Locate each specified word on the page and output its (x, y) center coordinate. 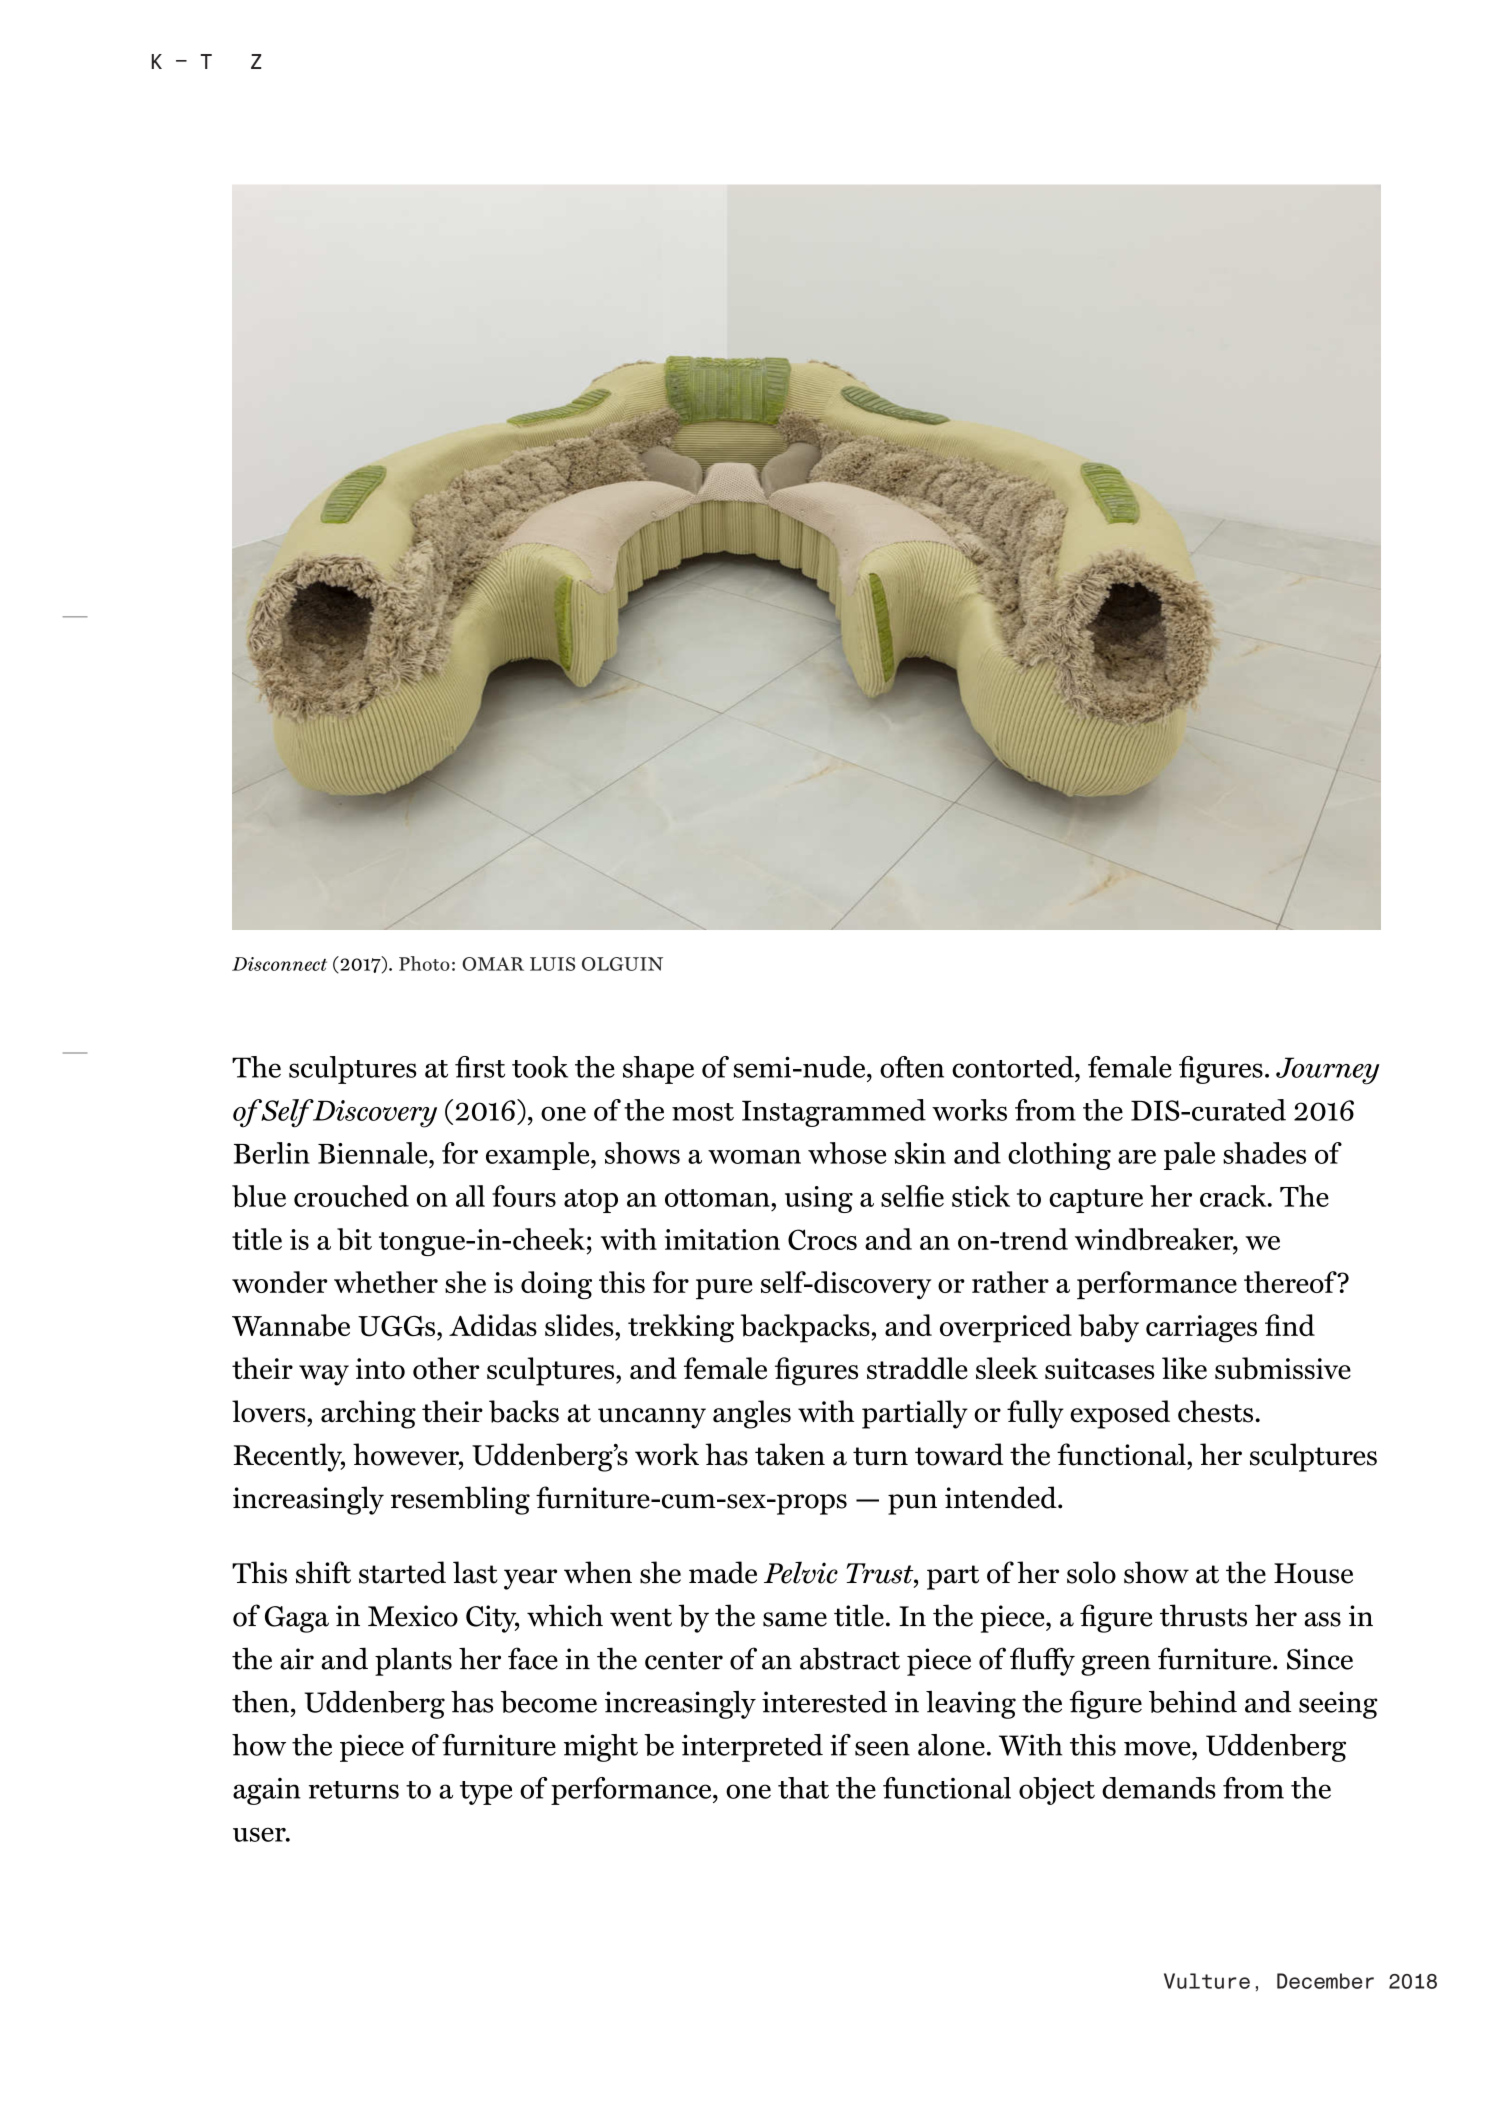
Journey (1328, 1071)
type (486, 1793)
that (803, 1788)
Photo (424, 963)
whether (386, 1282)
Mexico (413, 1616)
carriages (1201, 1329)
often (912, 1067)
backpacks (806, 1328)
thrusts (1203, 1615)
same (795, 1619)
